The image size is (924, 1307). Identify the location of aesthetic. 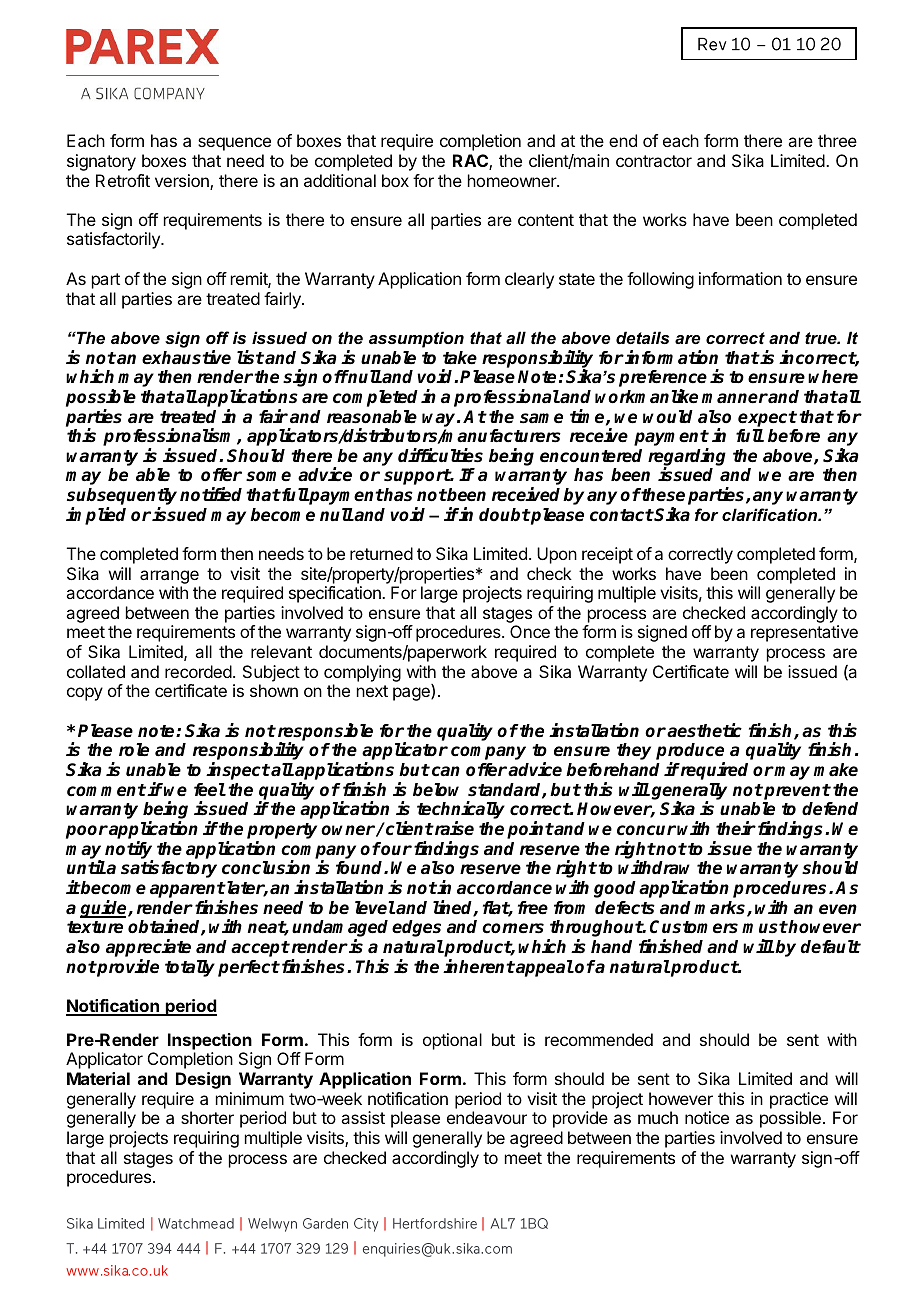
(704, 730).
